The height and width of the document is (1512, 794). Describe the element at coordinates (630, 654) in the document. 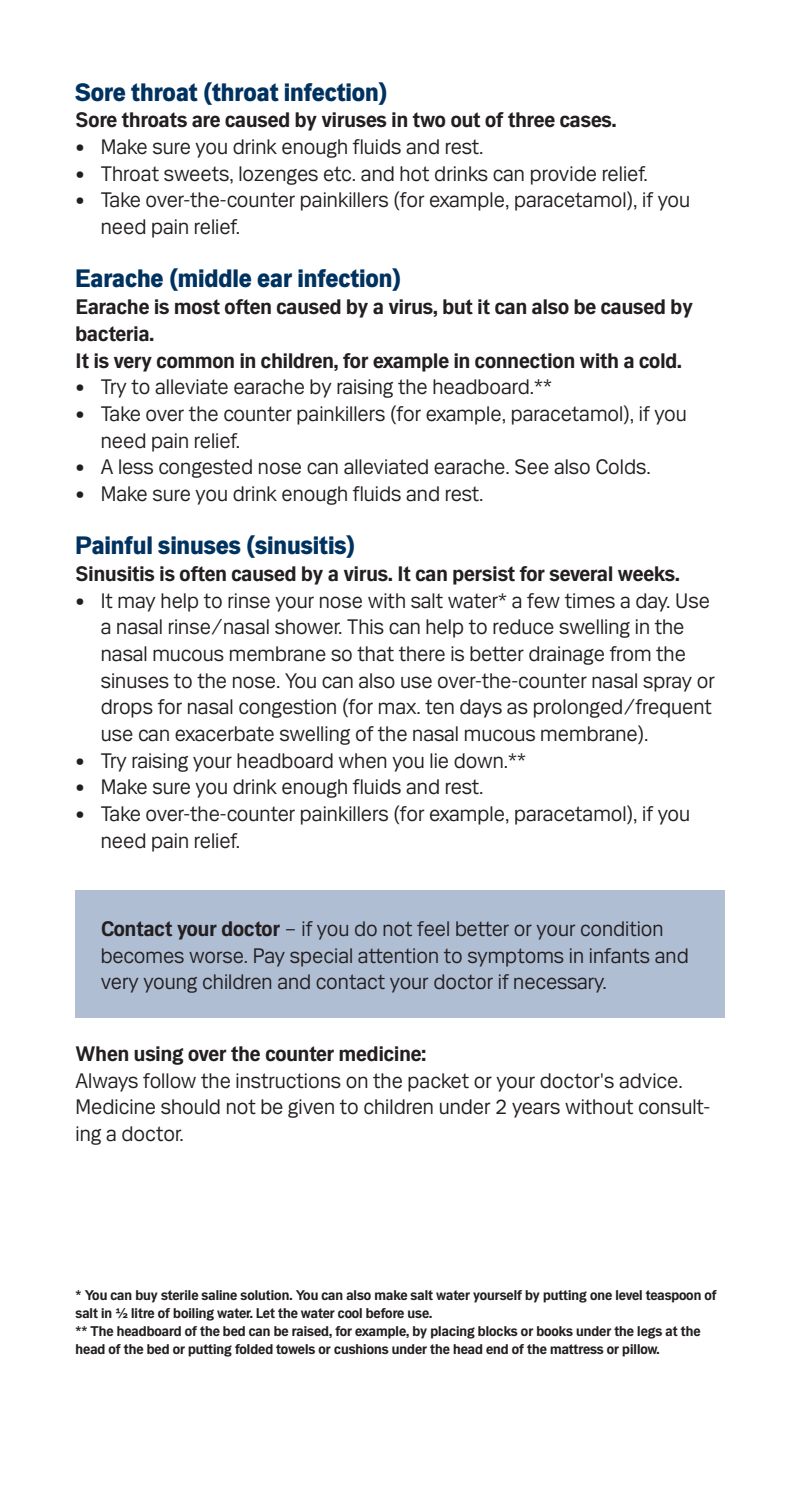

I see `from` at that location.
